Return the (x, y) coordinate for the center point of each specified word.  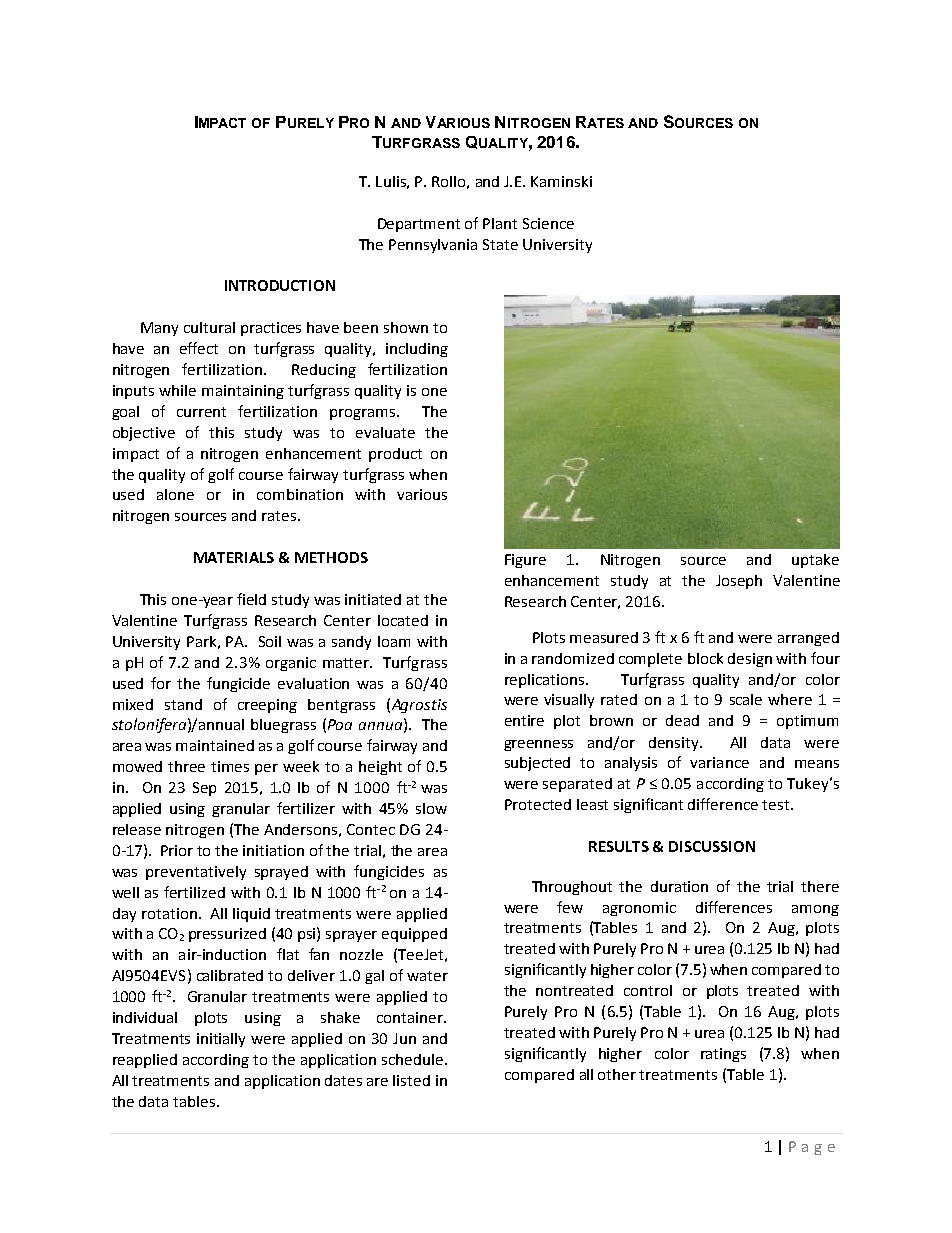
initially (221, 1040)
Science (548, 223)
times (230, 766)
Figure (525, 561)
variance (719, 762)
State (500, 244)
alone (175, 494)
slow (431, 808)
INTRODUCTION (280, 285)
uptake (815, 561)
